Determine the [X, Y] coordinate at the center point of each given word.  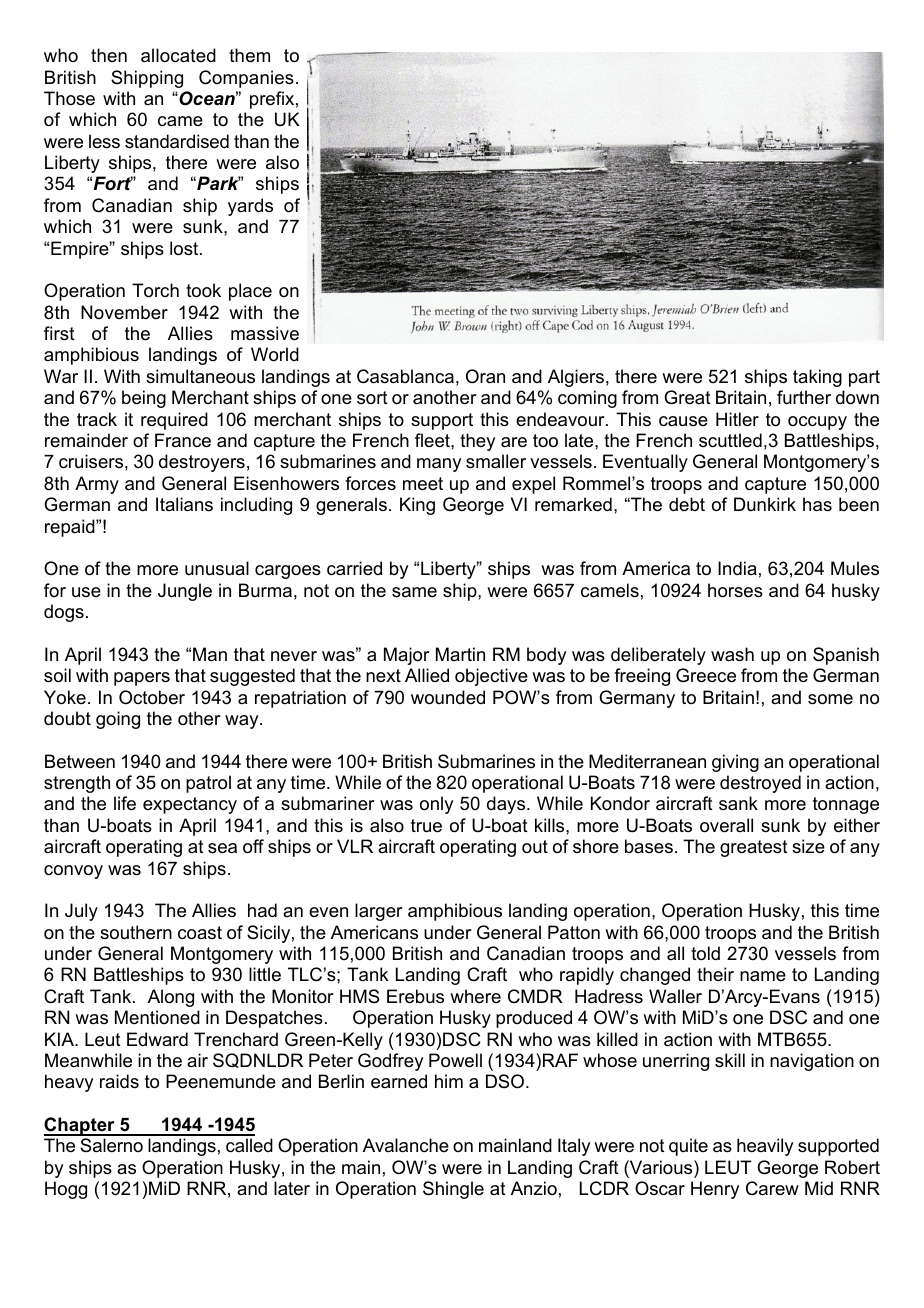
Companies [246, 79]
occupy [817, 423]
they [477, 442]
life [125, 803]
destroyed [760, 784]
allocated [178, 55]
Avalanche [406, 1145]
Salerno [111, 1145]
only [436, 805]
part [864, 378]
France [183, 440]
